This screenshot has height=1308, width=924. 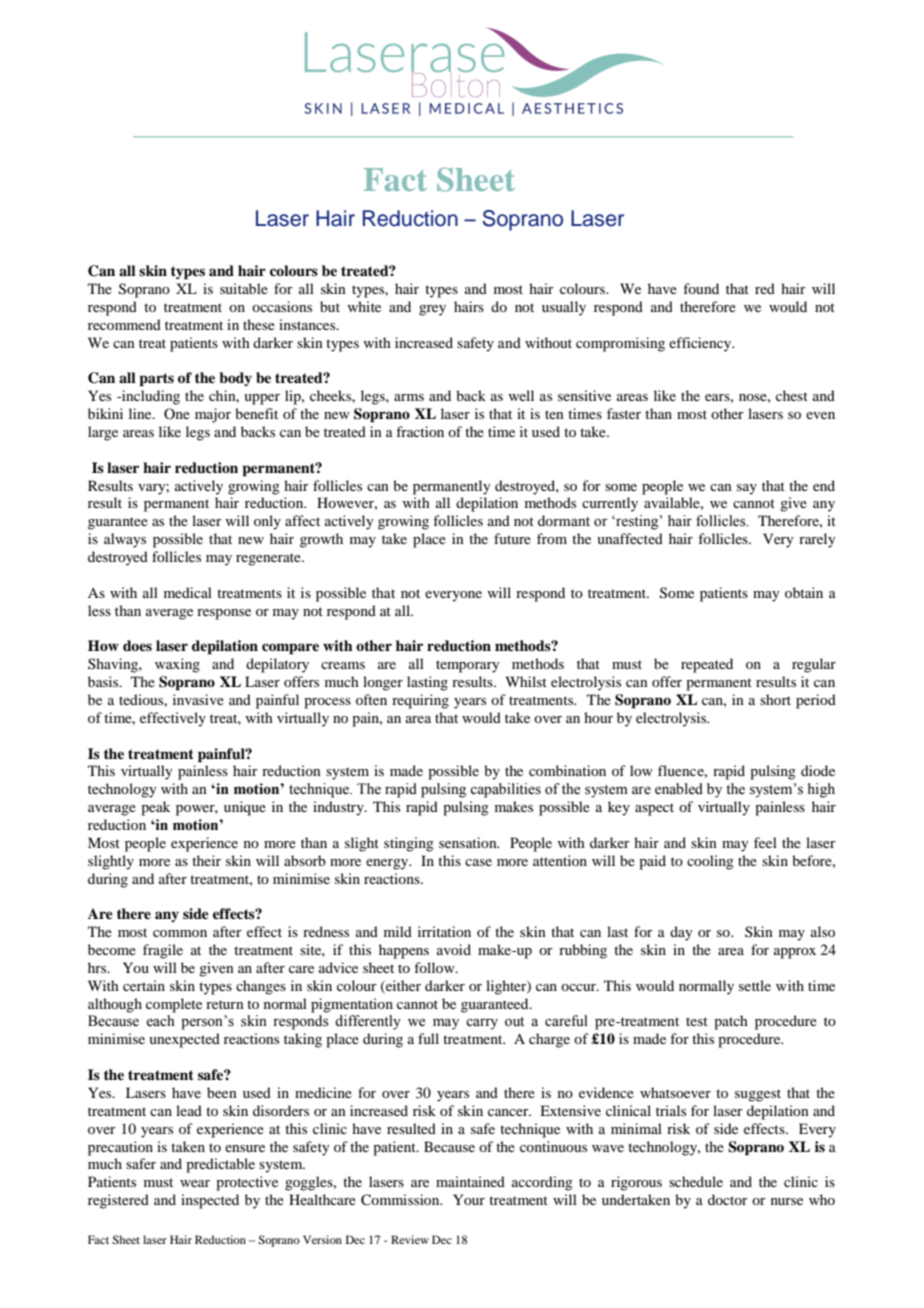 I want to click on recommend, so click(x=124, y=324).
